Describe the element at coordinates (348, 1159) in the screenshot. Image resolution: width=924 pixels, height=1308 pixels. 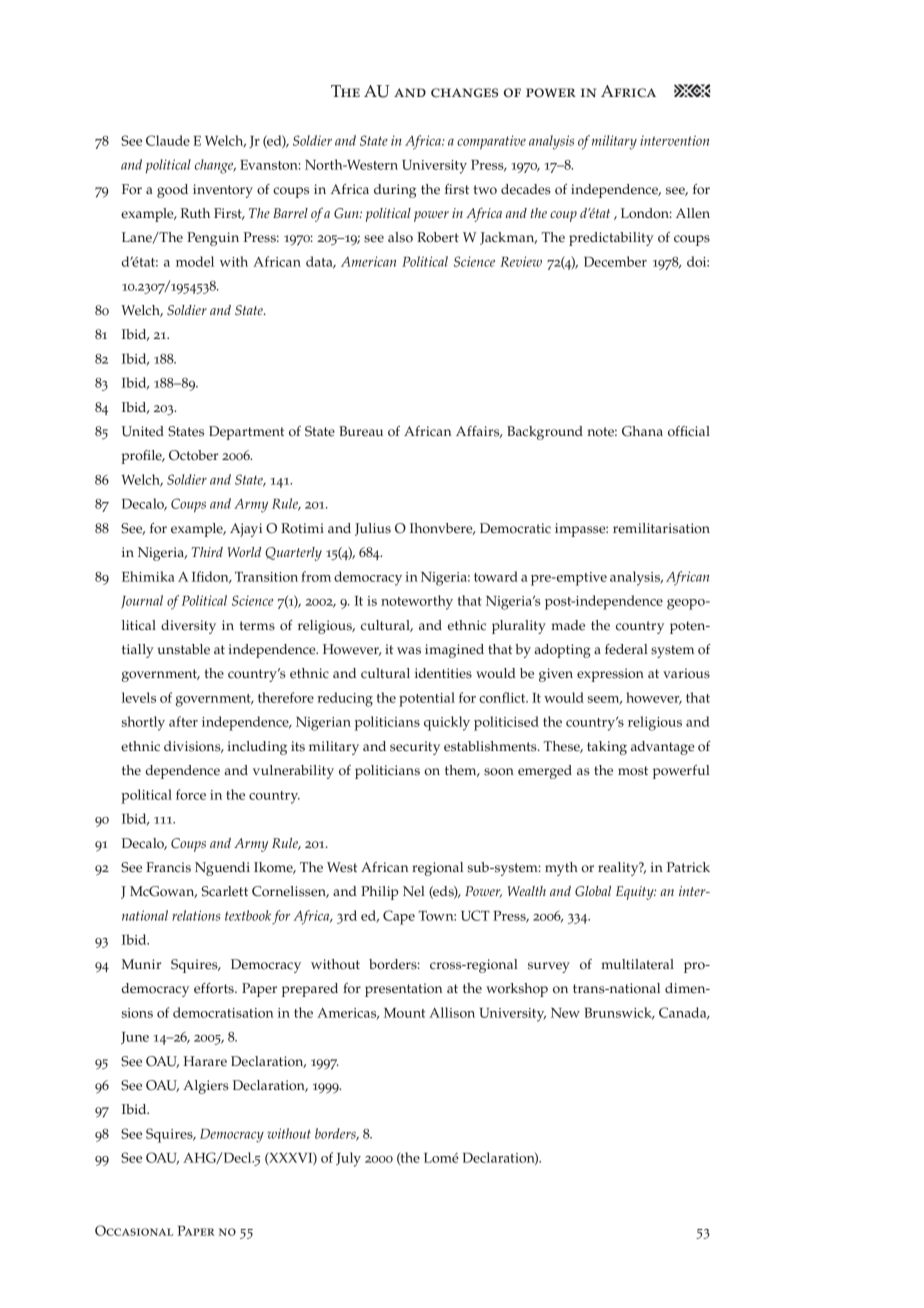
I see `July` at that location.
